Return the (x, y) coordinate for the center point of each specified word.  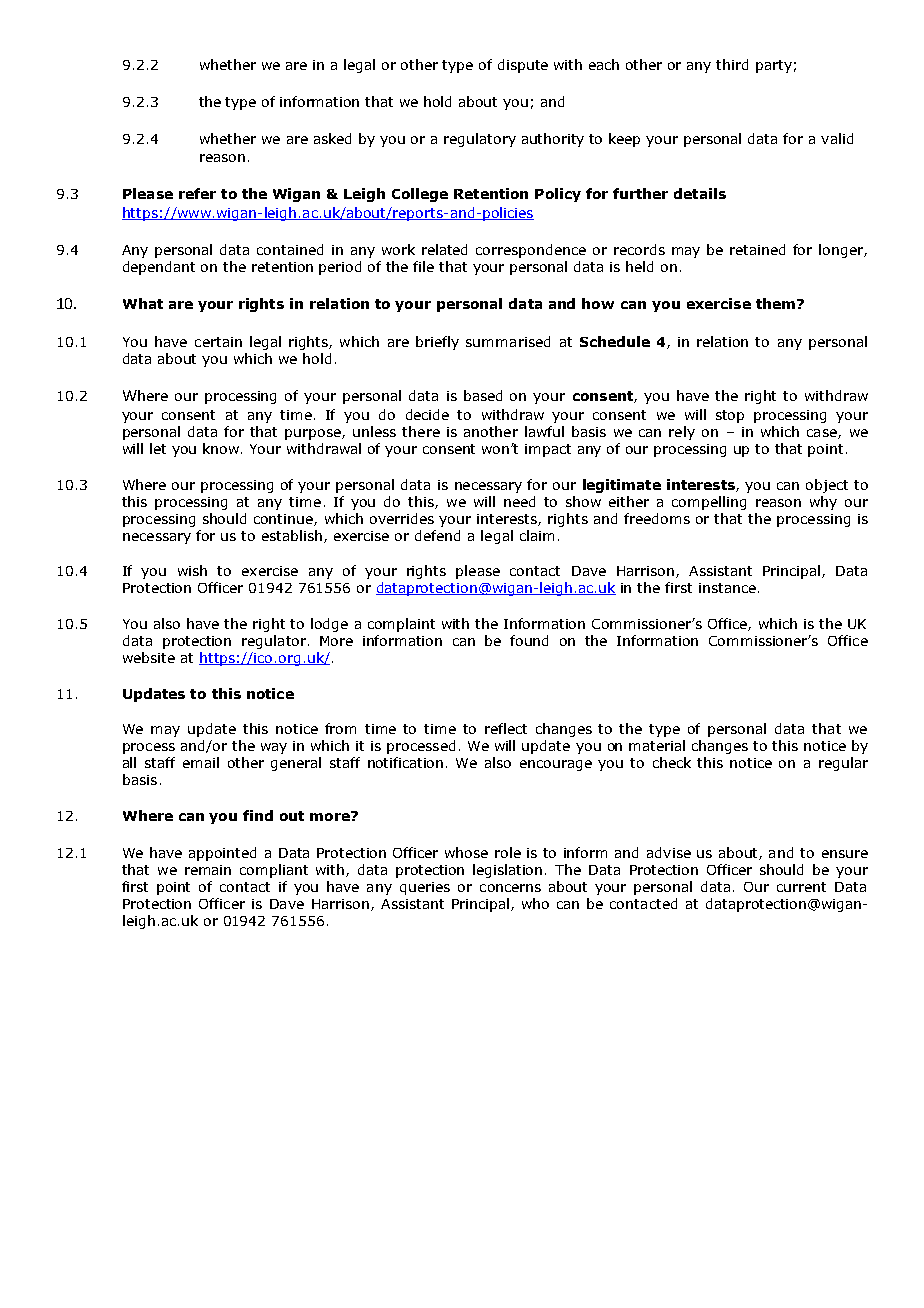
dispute (523, 66)
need (519, 501)
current (801, 887)
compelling (709, 503)
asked (332, 138)
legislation (507, 871)
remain (208, 870)
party (774, 66)
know (222, 448)
